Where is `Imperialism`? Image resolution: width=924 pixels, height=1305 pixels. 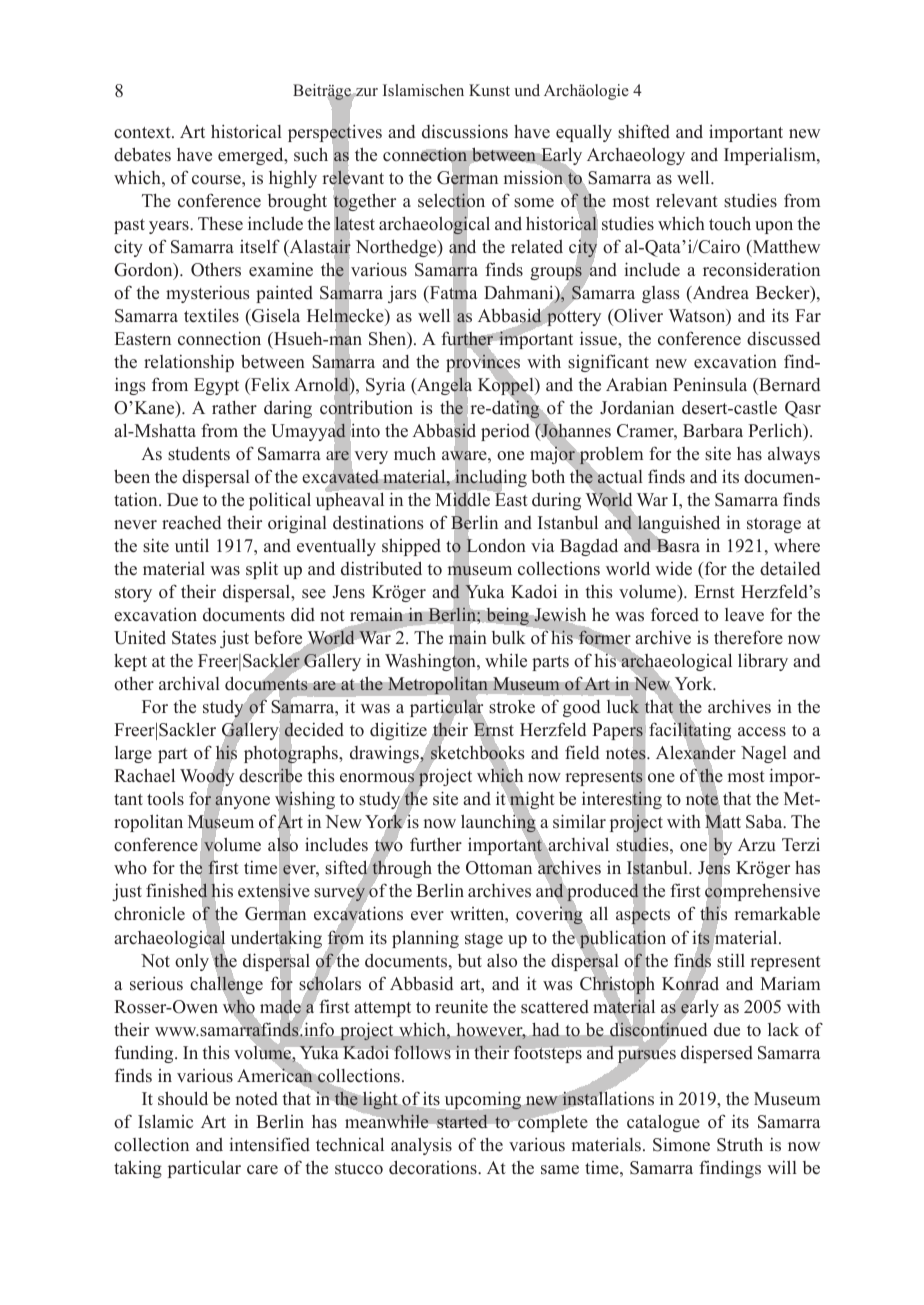 Imperialism is located at coordinates (771, 156).
